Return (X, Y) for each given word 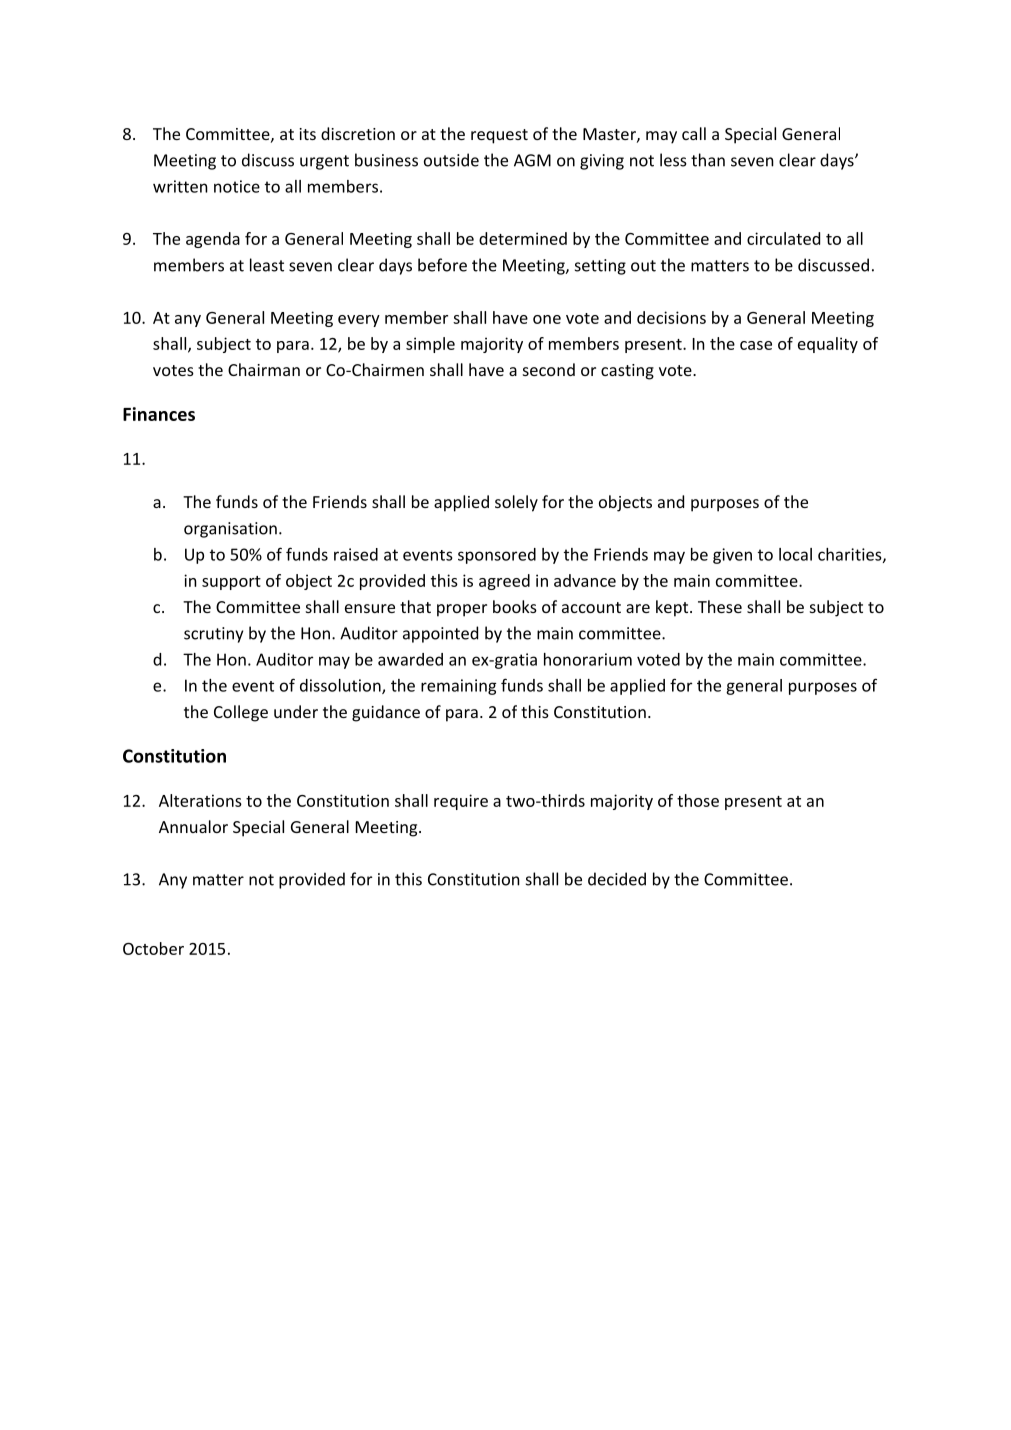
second (549, 369)
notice (237, 186)
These (720, 606)
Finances (159, 414)
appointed (440, 634)
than (708, 160)
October (153, 948)
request (499, 136)
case (756, 345)
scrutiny (213, 635)
